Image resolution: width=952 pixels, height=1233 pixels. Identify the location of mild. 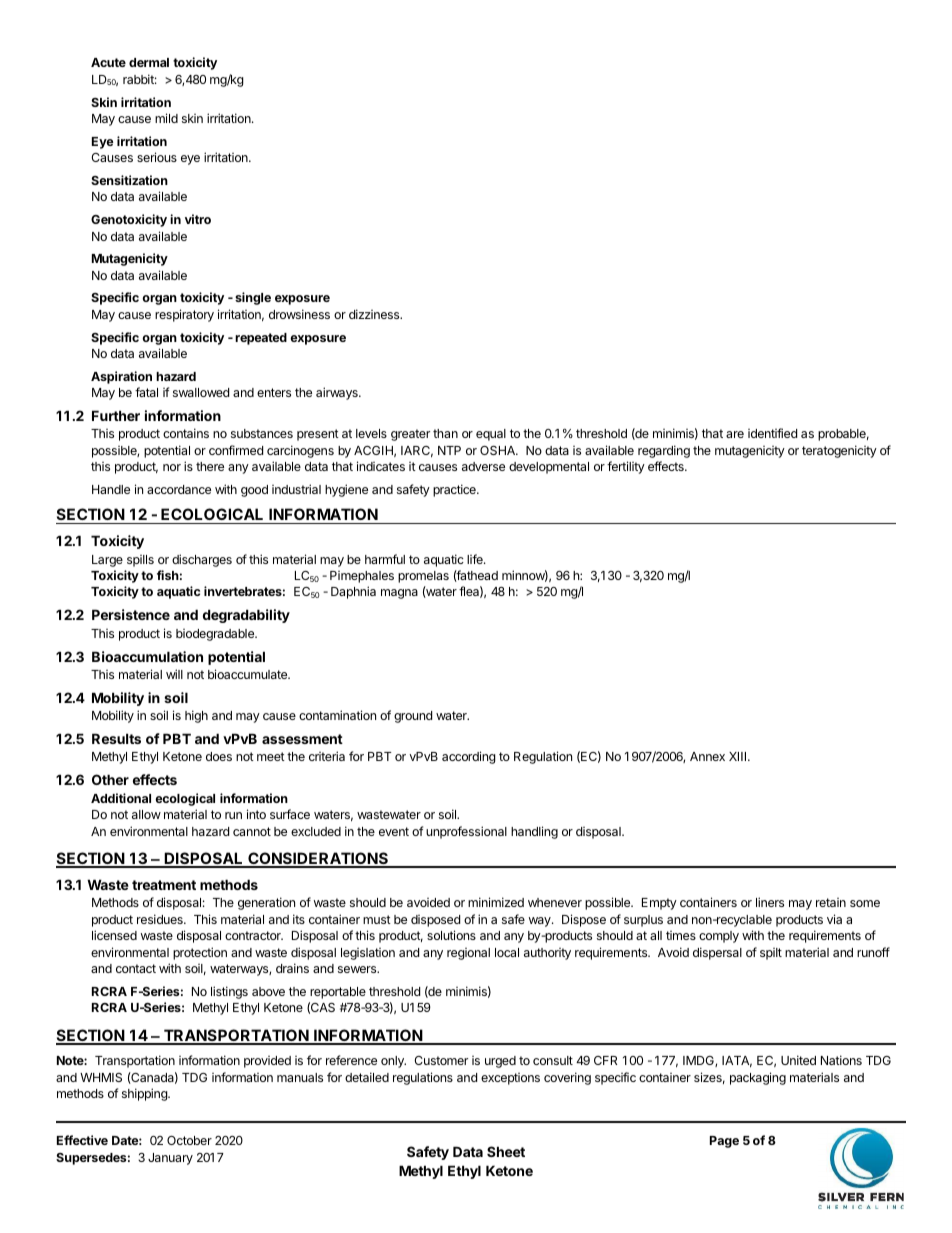
(166, 118).
